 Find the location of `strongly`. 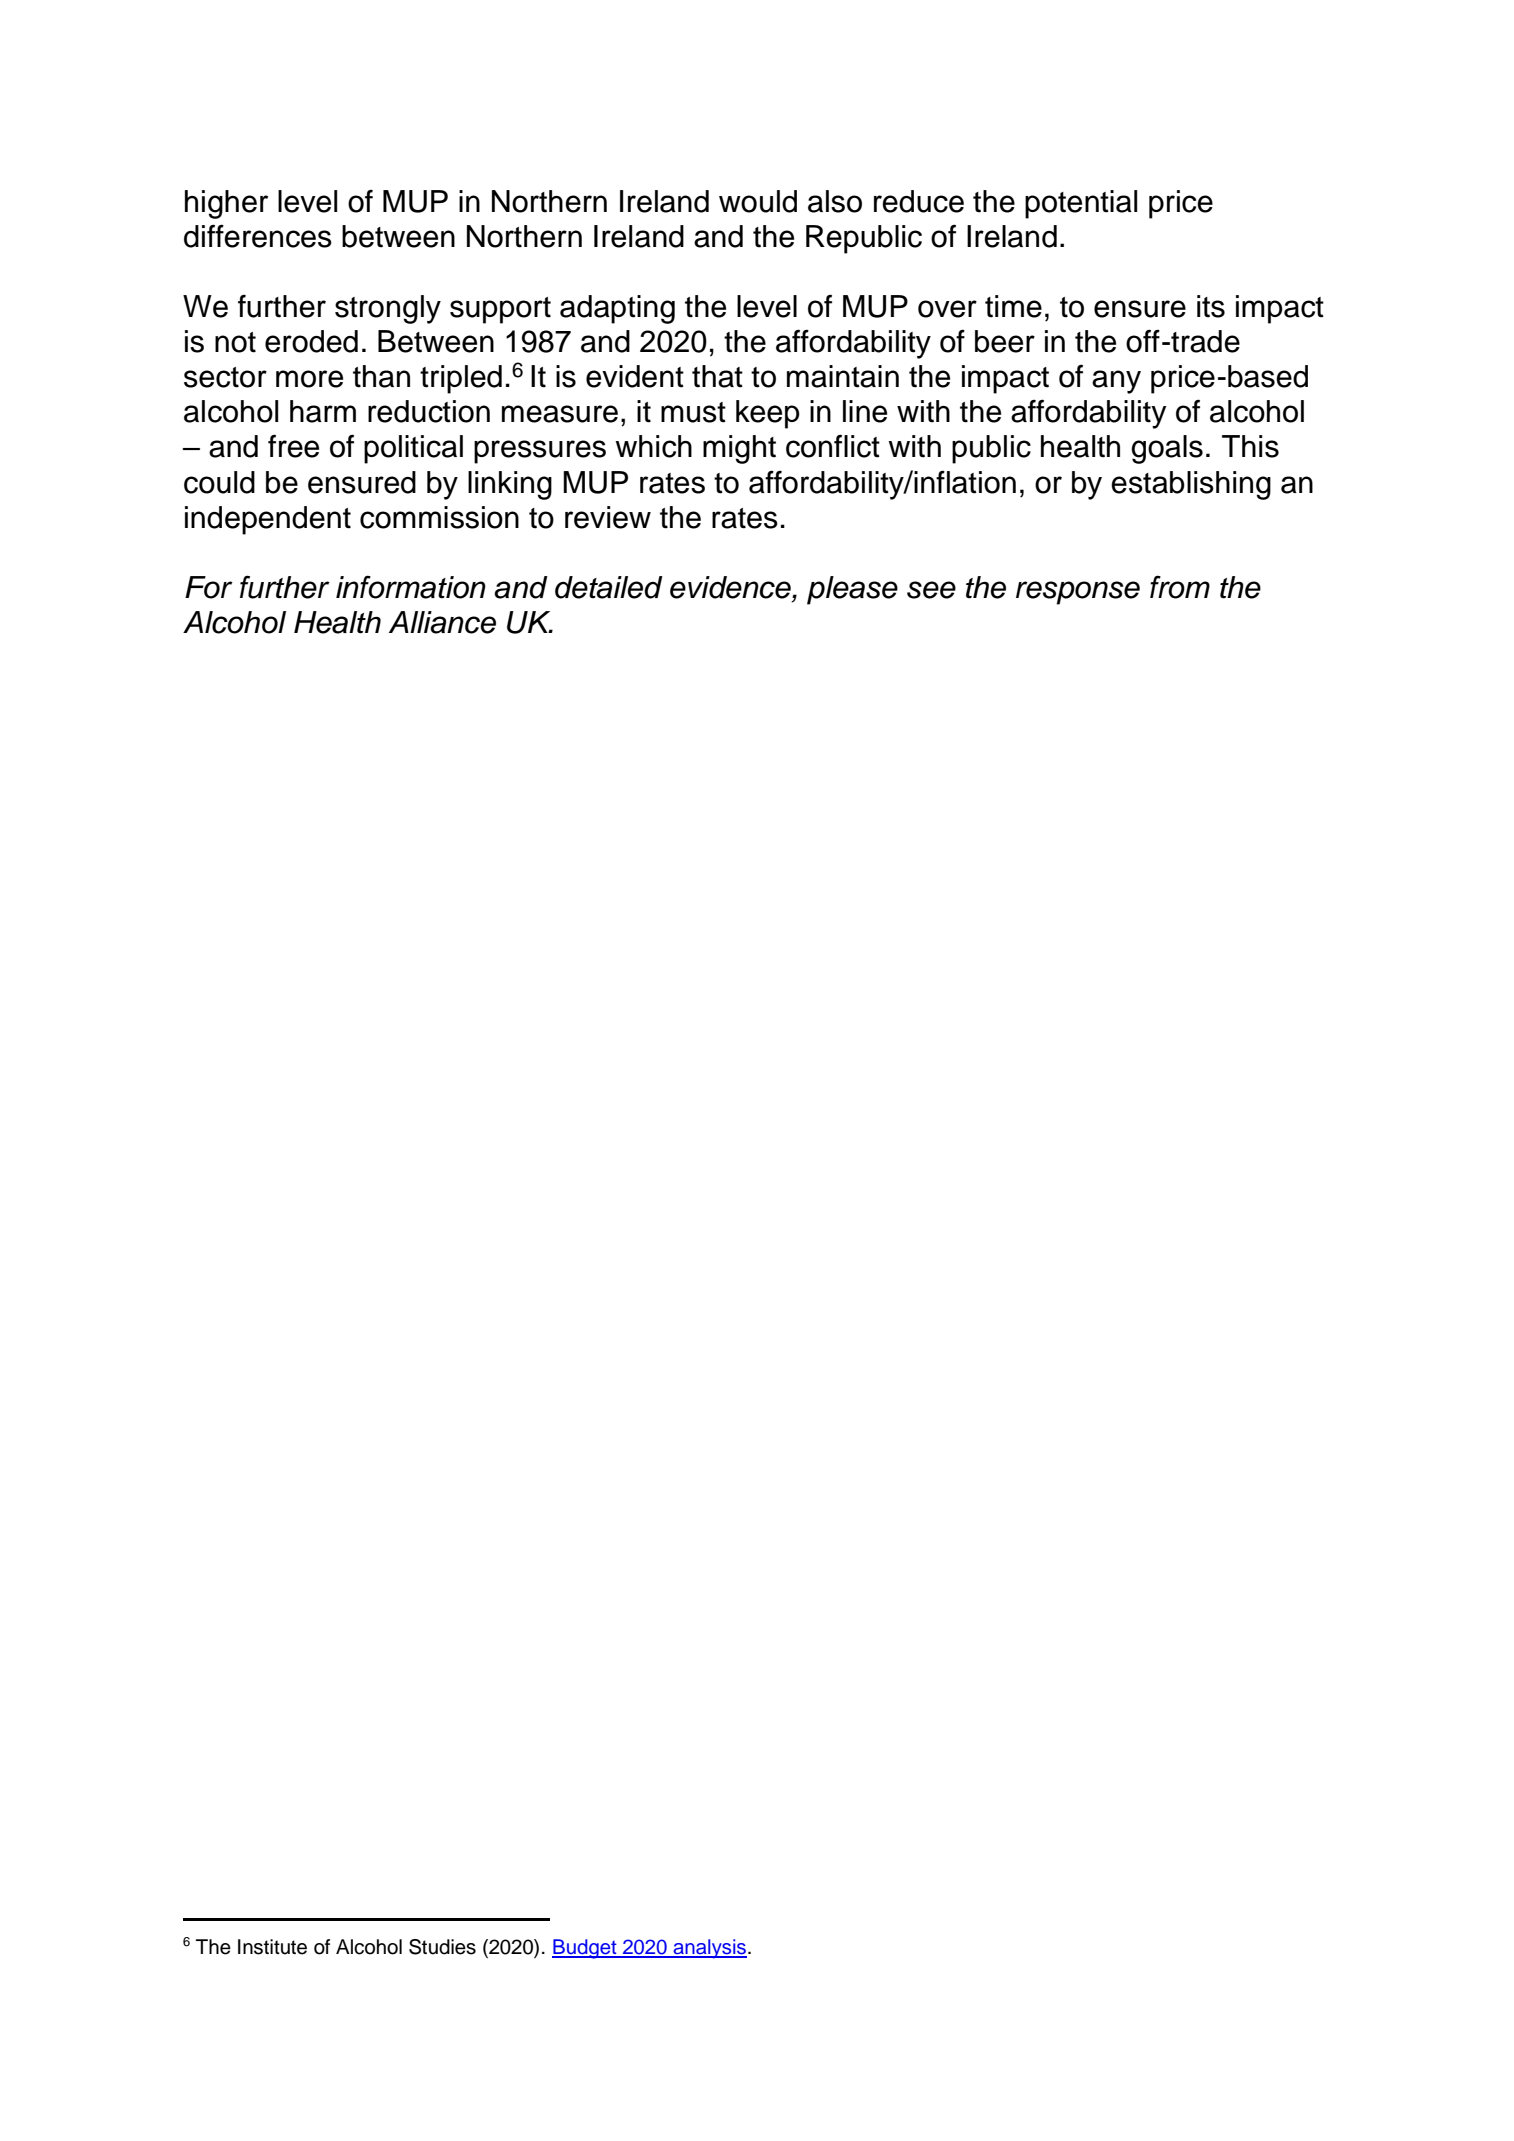

strongly is located at coordinates (388, 309).
